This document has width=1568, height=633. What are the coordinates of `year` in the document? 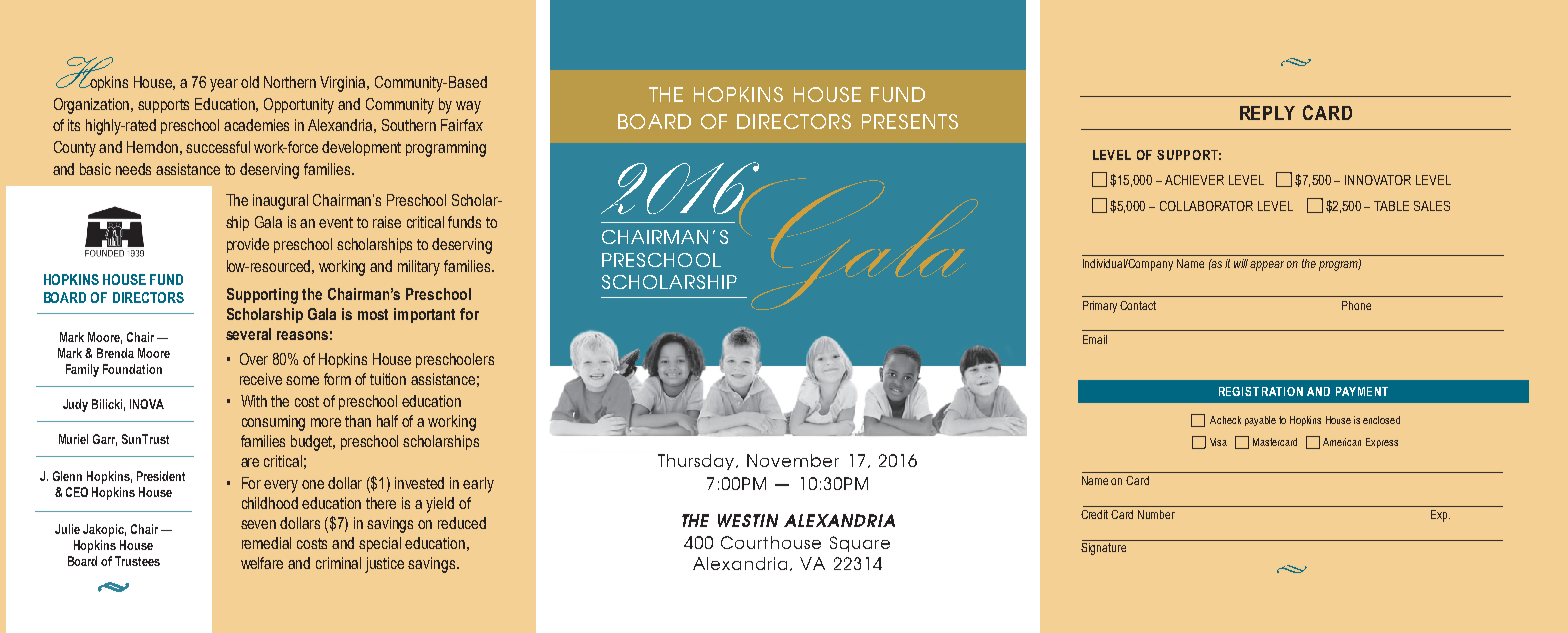 It's located at (224, 85).
